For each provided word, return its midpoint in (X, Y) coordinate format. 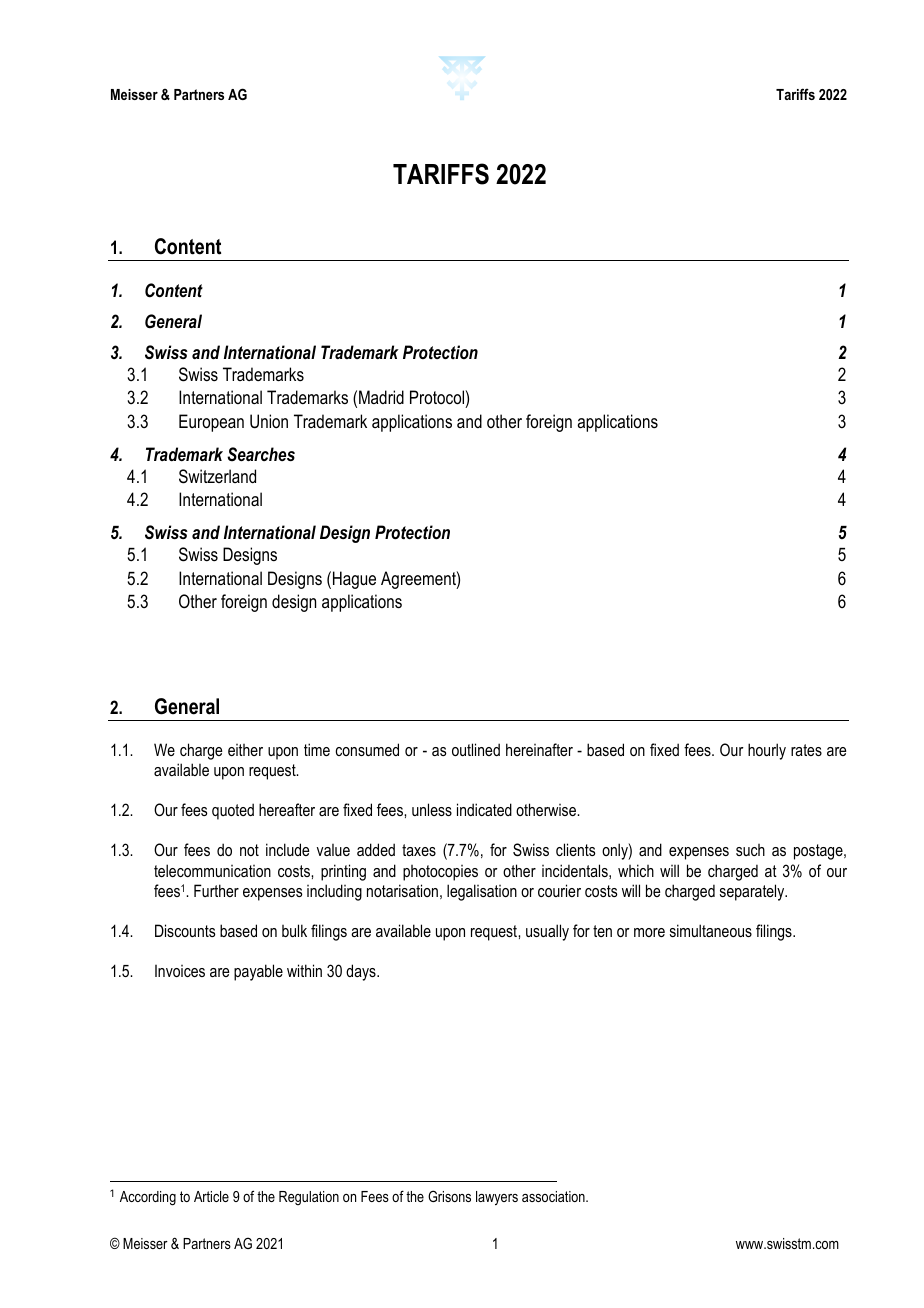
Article (211, 1196)
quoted (233, 811)
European (211, 423)
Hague (354, 580)
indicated (484, 809)
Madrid (381, 397)
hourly (767, 751)
